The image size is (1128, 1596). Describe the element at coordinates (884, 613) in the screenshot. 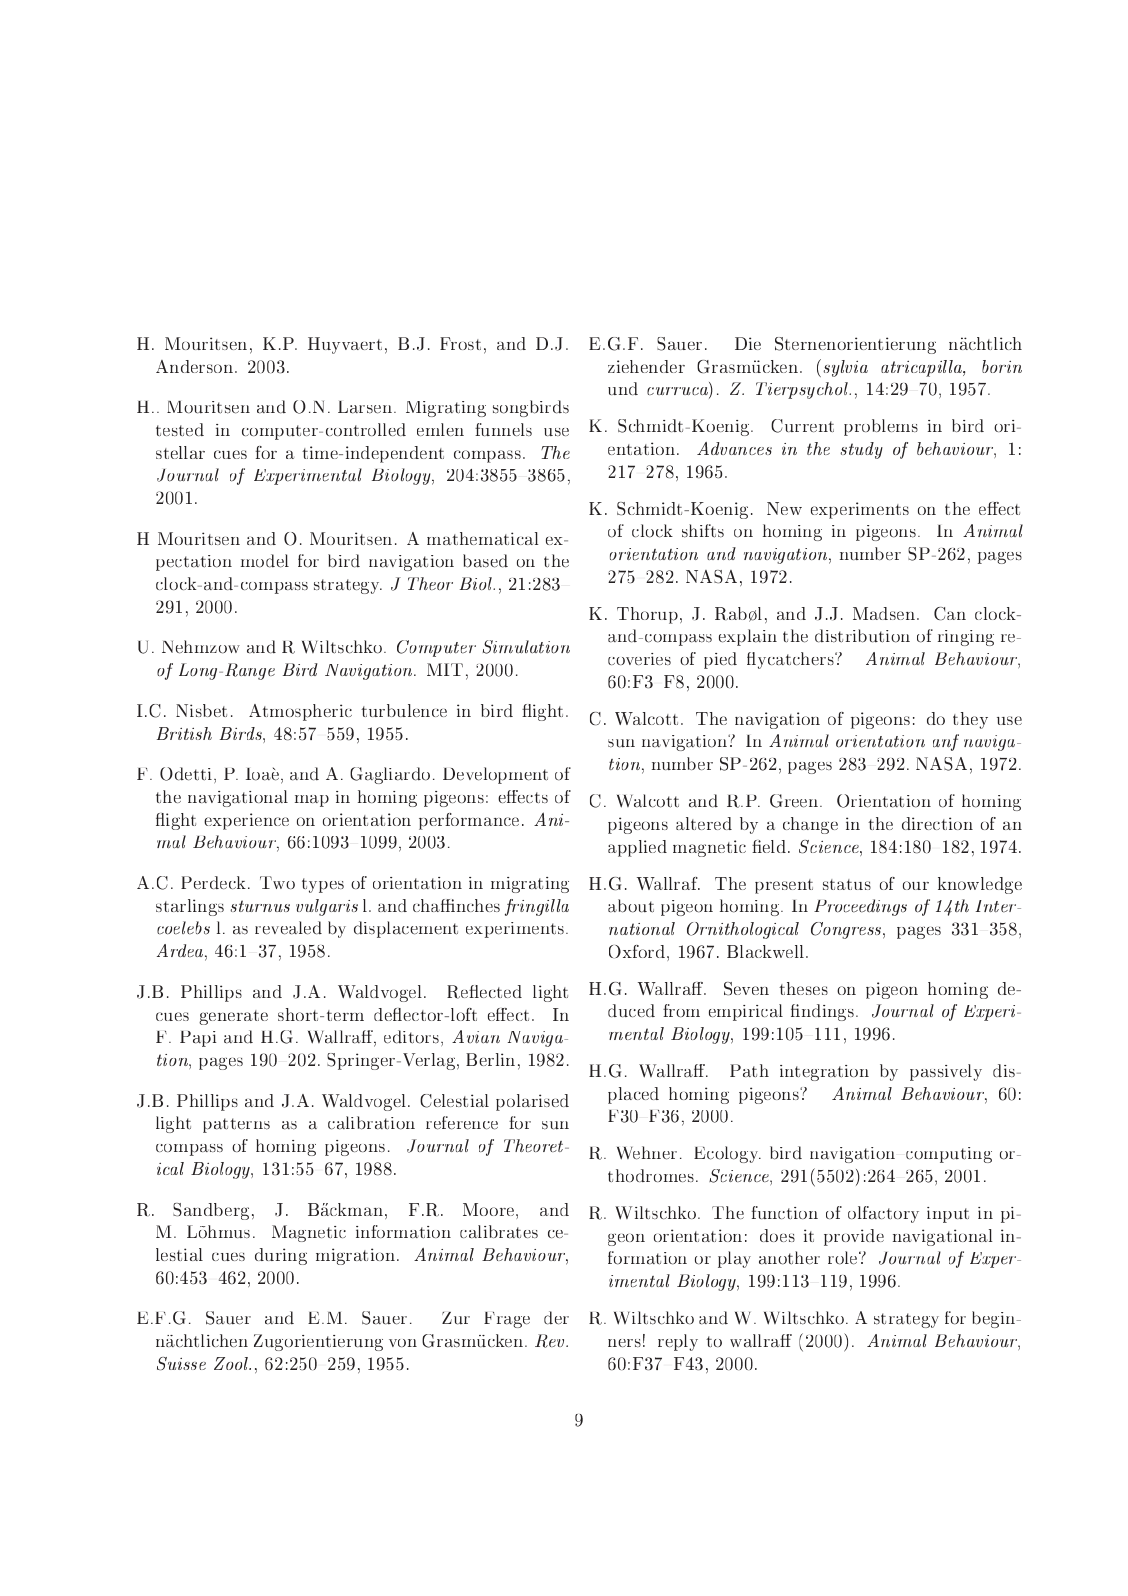

I see `Madsen` at that location.
